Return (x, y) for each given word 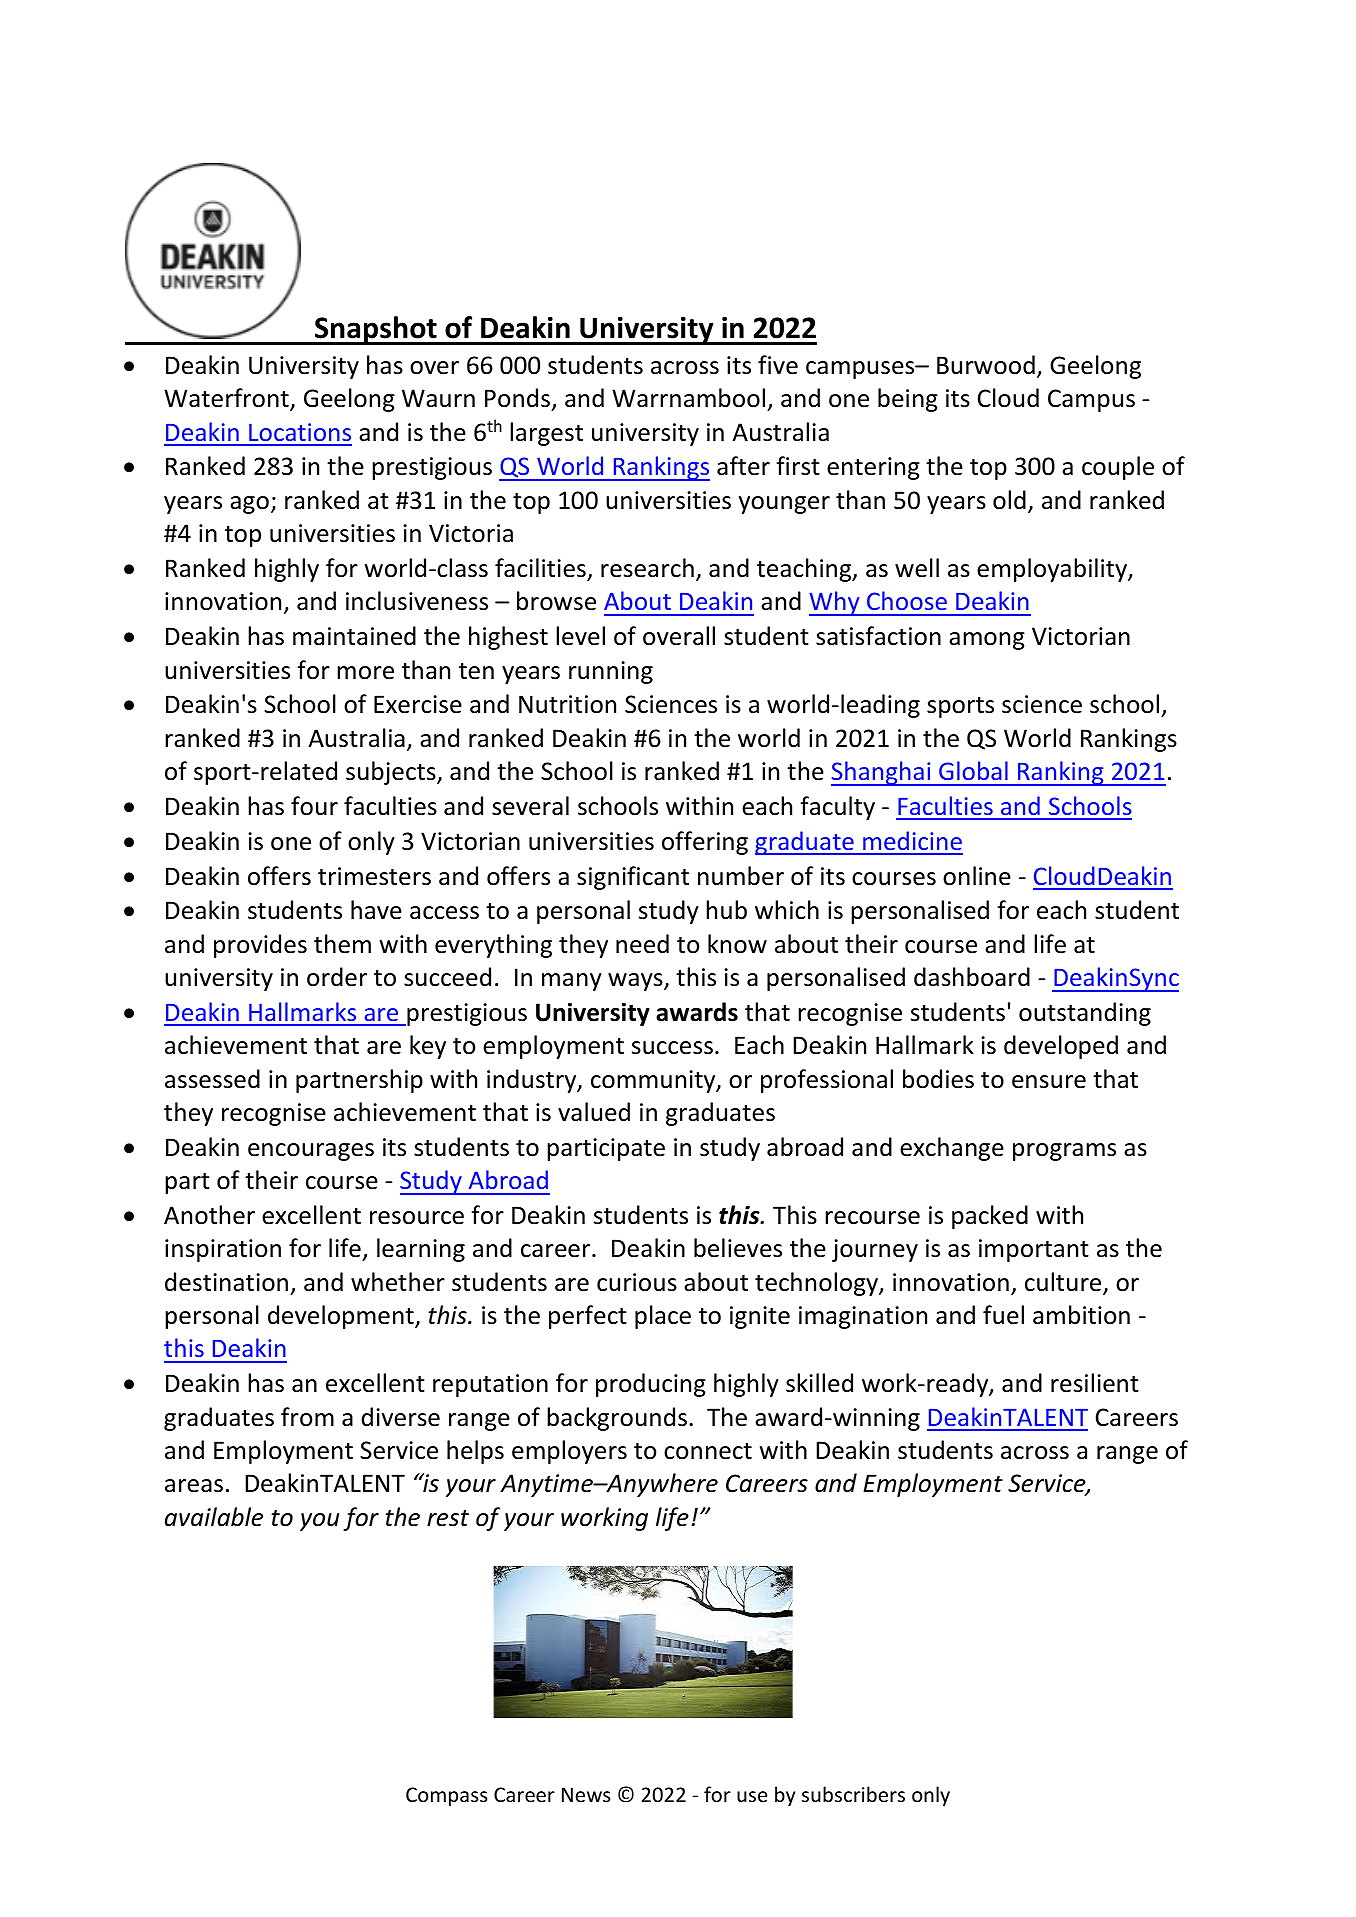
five (778, 365)
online (977, 876)
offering (705, 843)
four (314, 806)
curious (637, 1282)
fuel (1003, 1315)
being (908, 400)
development (342, 1317)
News (586, 1795)
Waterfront (227, 399)
